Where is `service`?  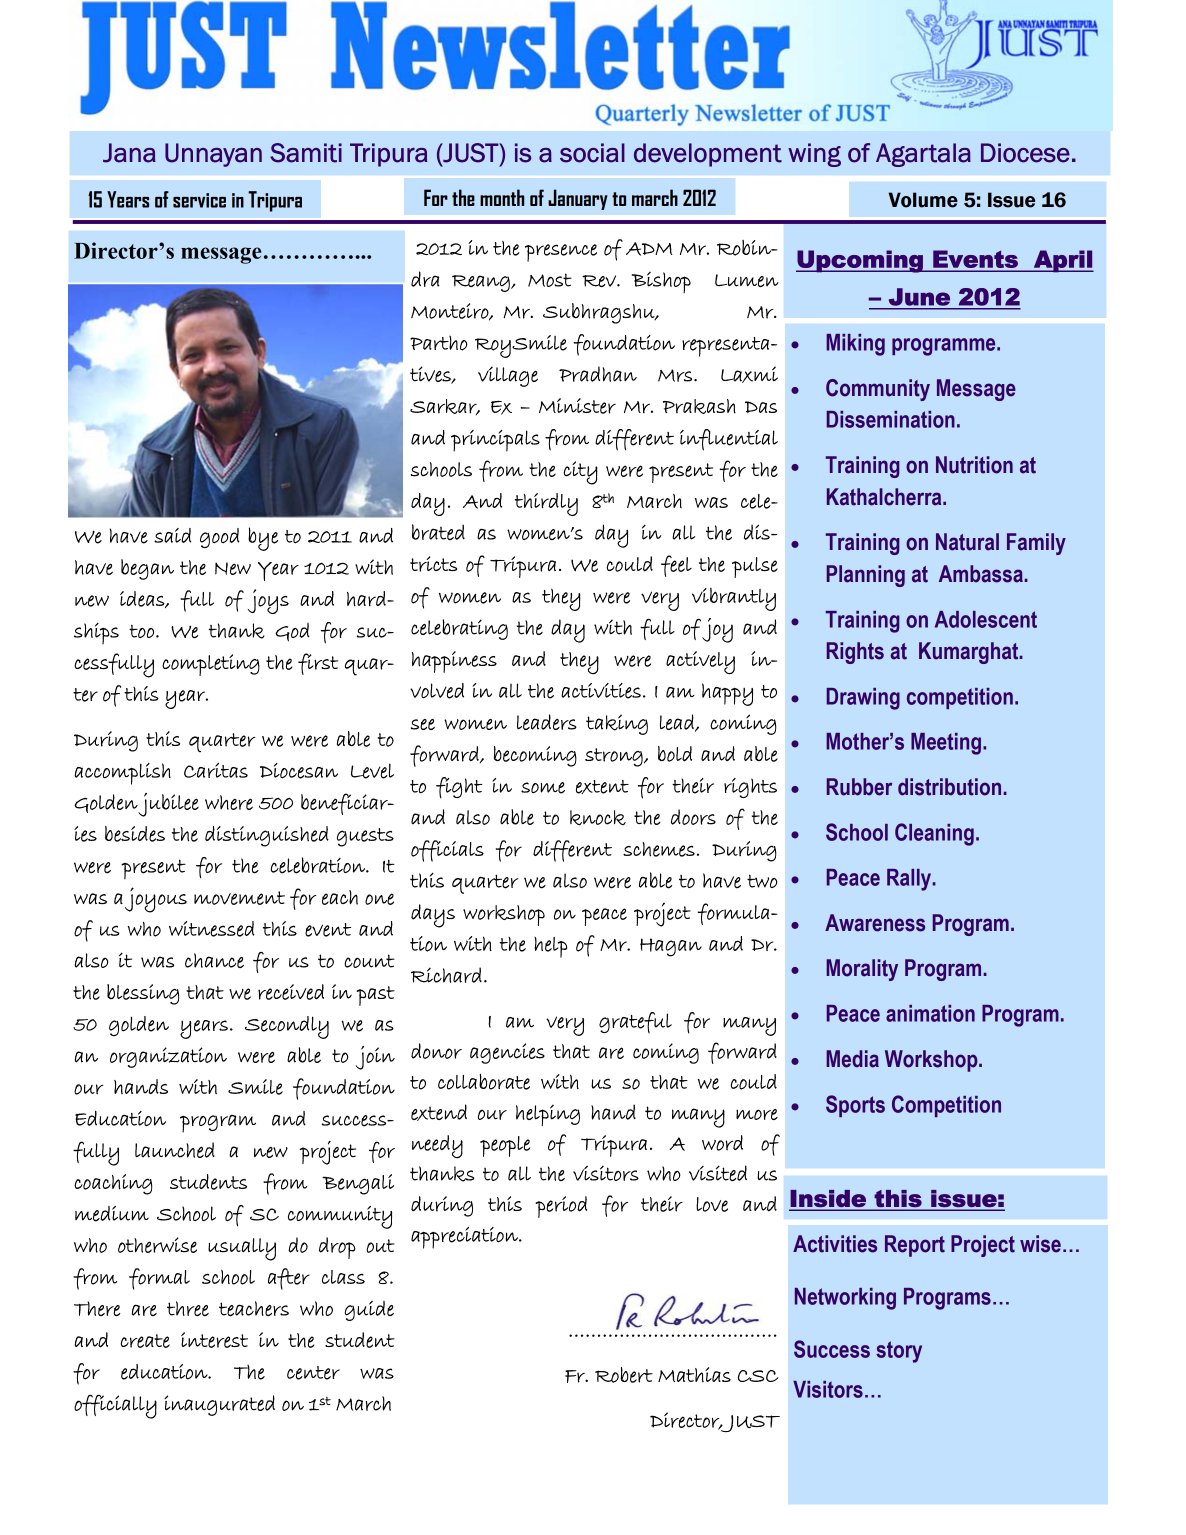 service is located at coordinates (199, 200).
